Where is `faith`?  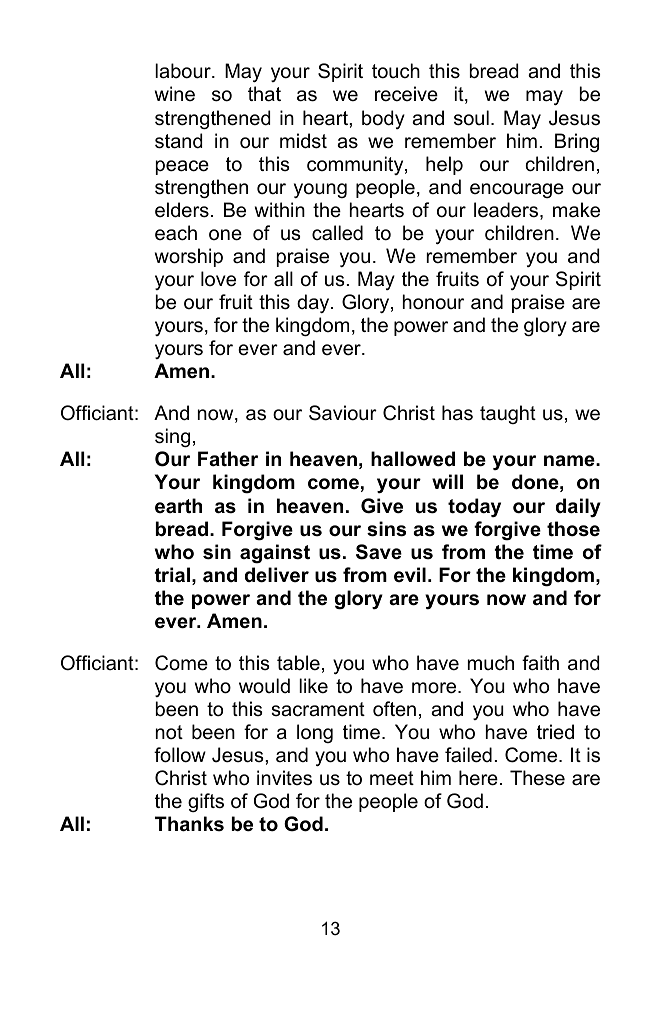 faith is located at coordinates (540, 663).
